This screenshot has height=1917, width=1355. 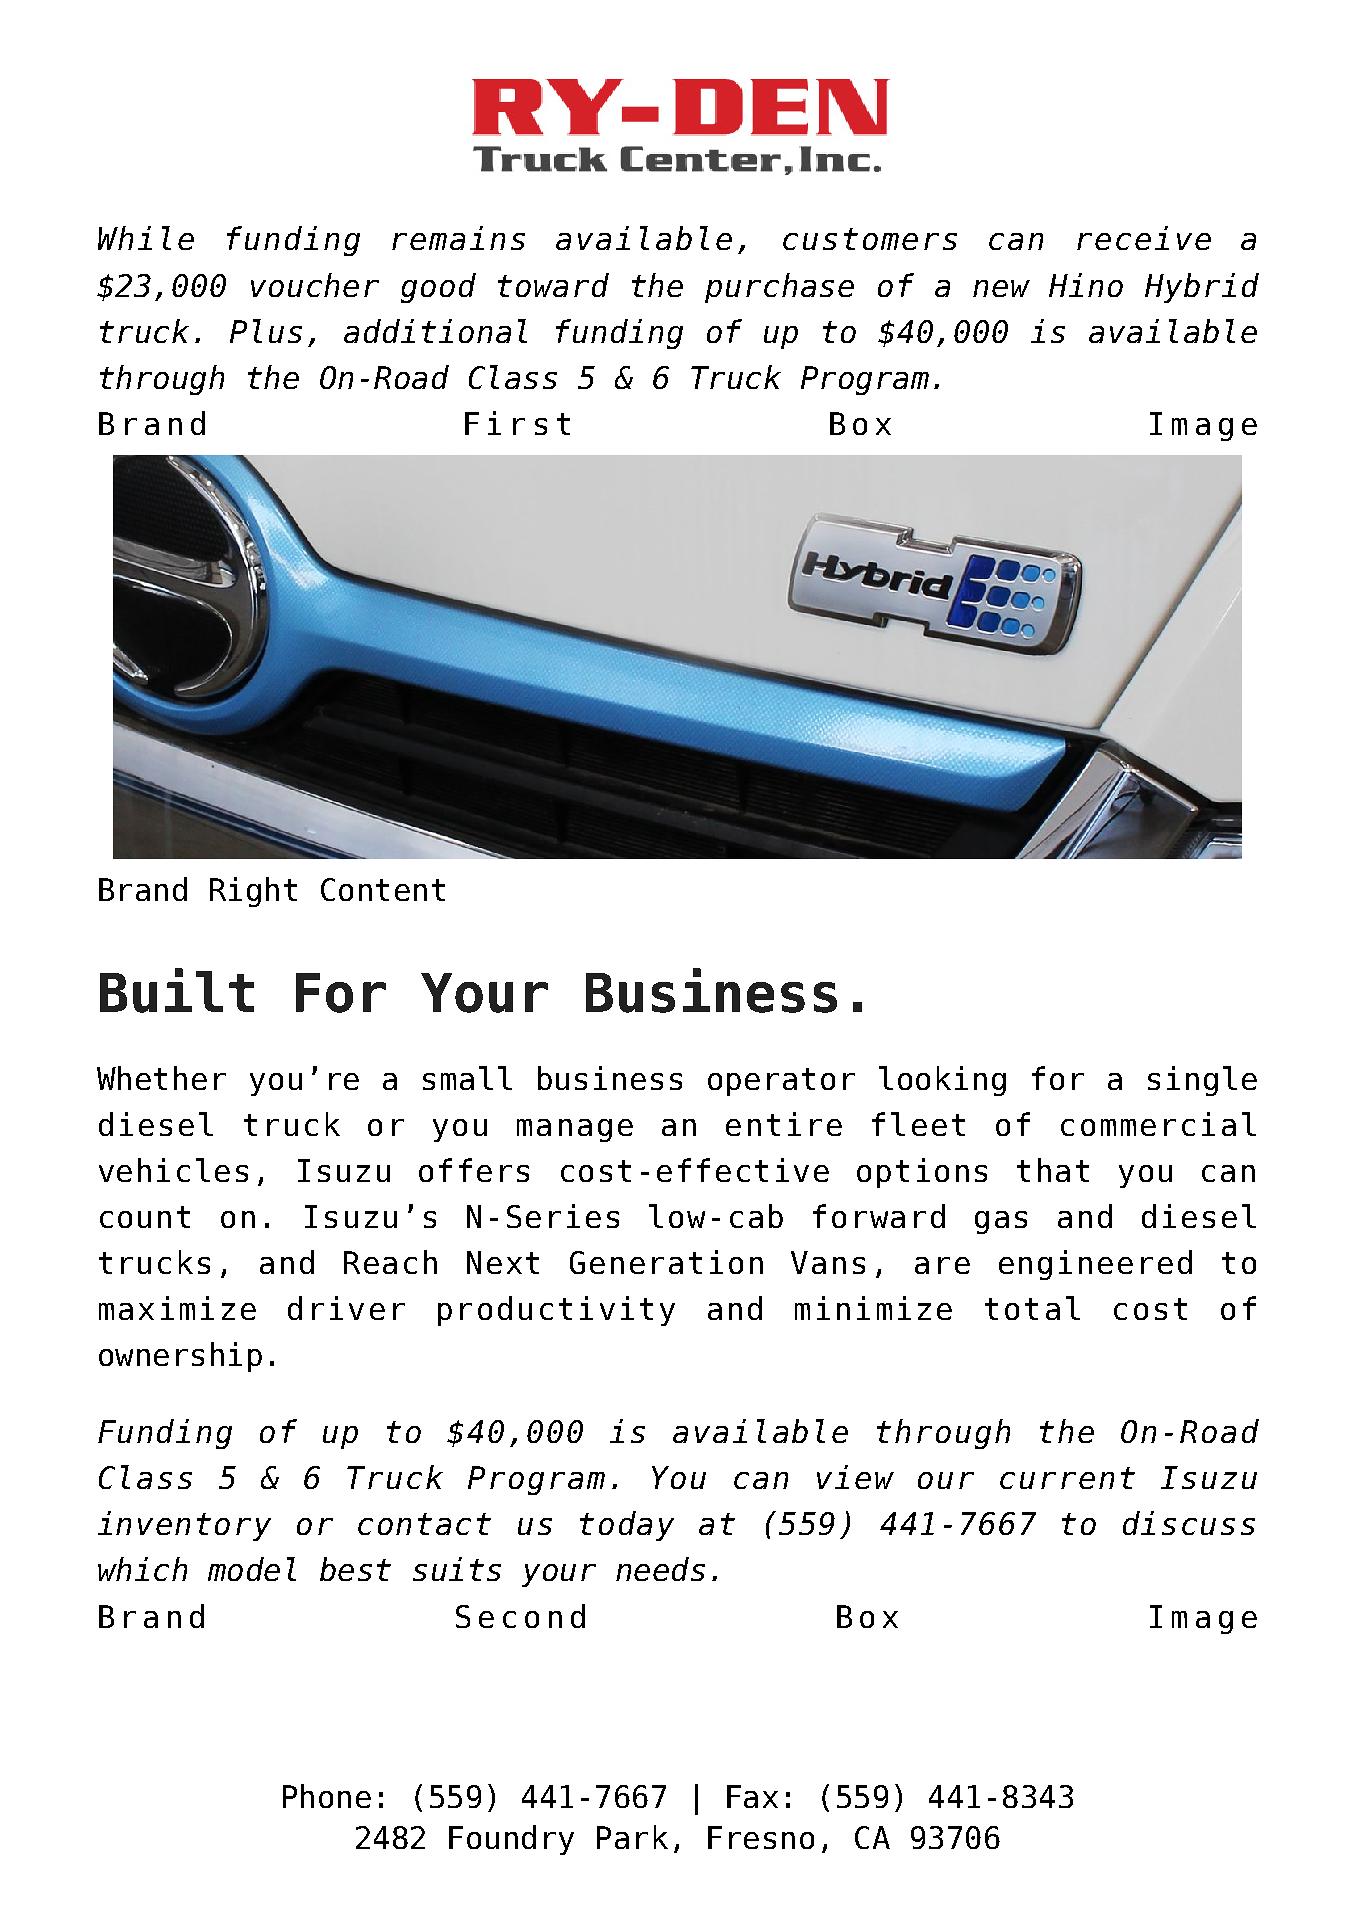 What do you see at coordinates (666, 1262) in the screenshot?
I see `Generation` at bounding box center [666, 1262].
